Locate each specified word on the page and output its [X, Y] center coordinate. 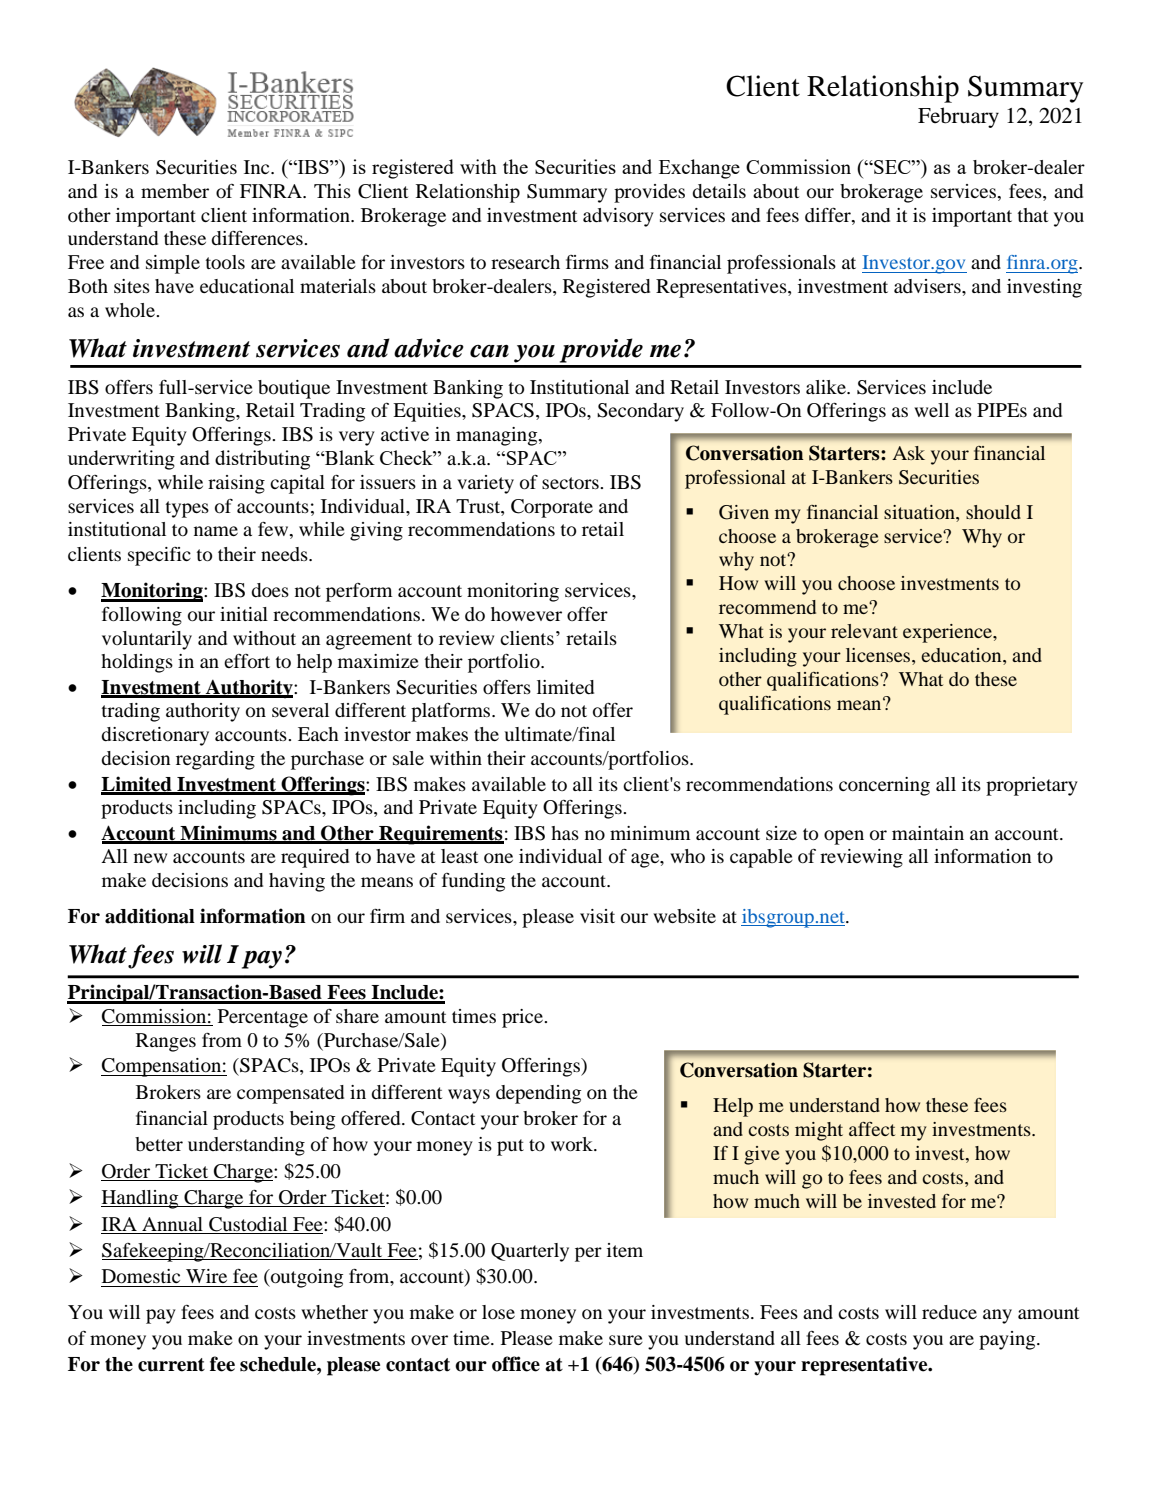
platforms [452, 712]
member [175, 191]
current [171, 1365]
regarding [215, 760]
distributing [262, 460]
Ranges [166, 1042]
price [523, 1018]
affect [872, 1129]
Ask [909, 453]
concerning [884, 786]
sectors [571, 483]
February [958, 117]
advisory [618, 217]
